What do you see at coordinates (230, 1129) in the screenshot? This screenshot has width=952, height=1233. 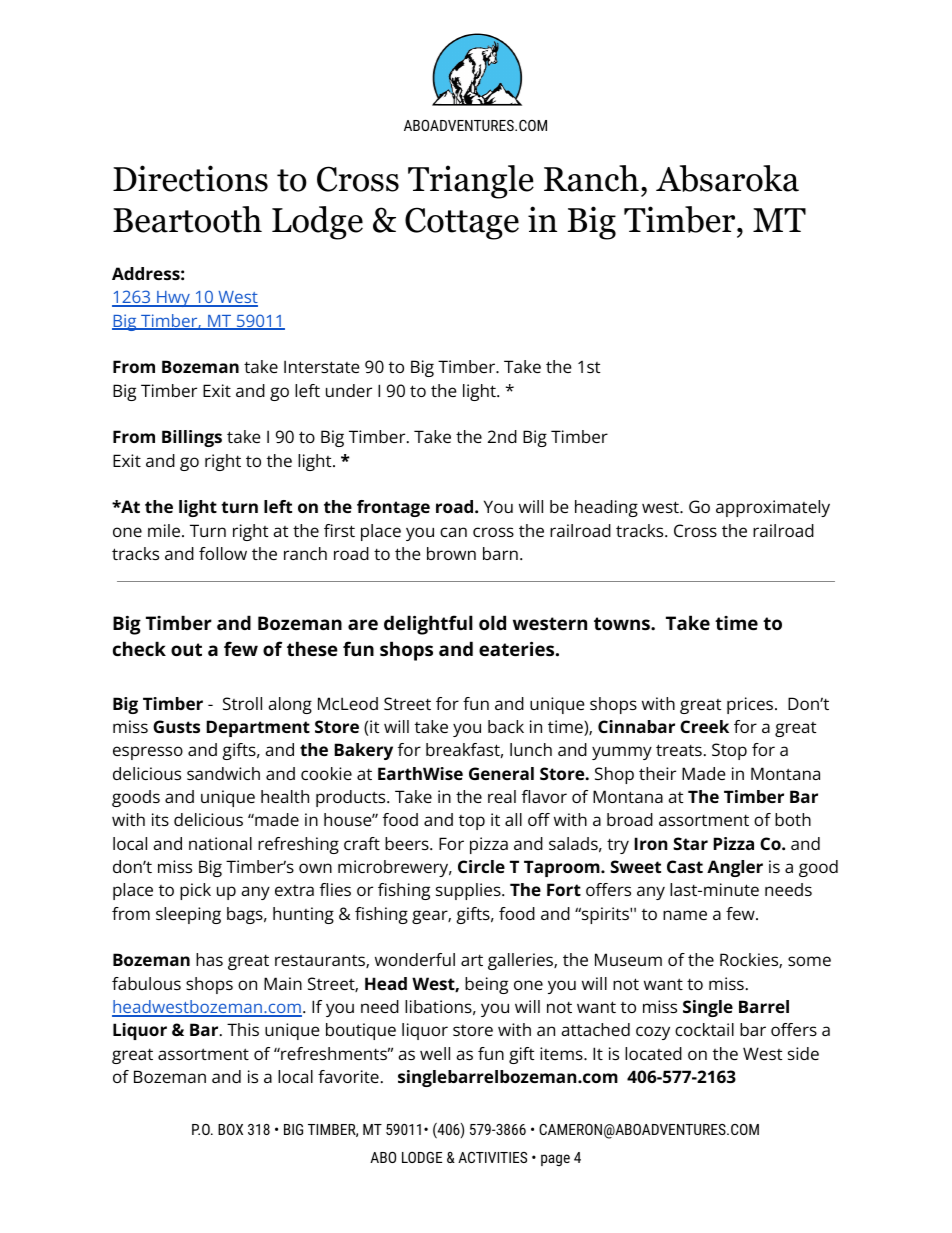 I see `BOX` at bounding box center [230, 1129].
